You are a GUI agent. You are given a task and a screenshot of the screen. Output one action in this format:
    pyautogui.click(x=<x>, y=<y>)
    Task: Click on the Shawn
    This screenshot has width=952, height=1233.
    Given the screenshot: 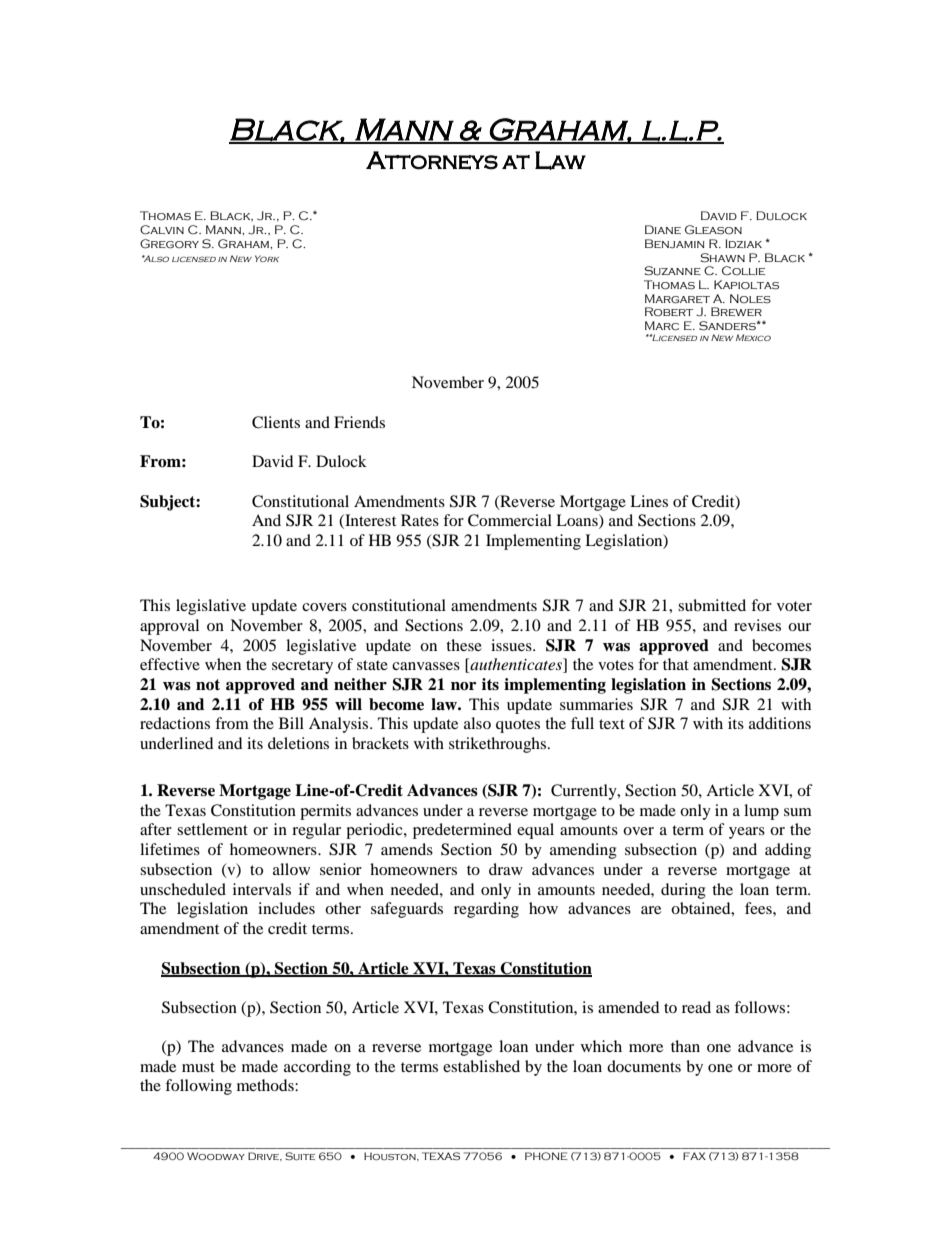 What is the action you would take?
    pyautogui.click(x=723, y=258)
